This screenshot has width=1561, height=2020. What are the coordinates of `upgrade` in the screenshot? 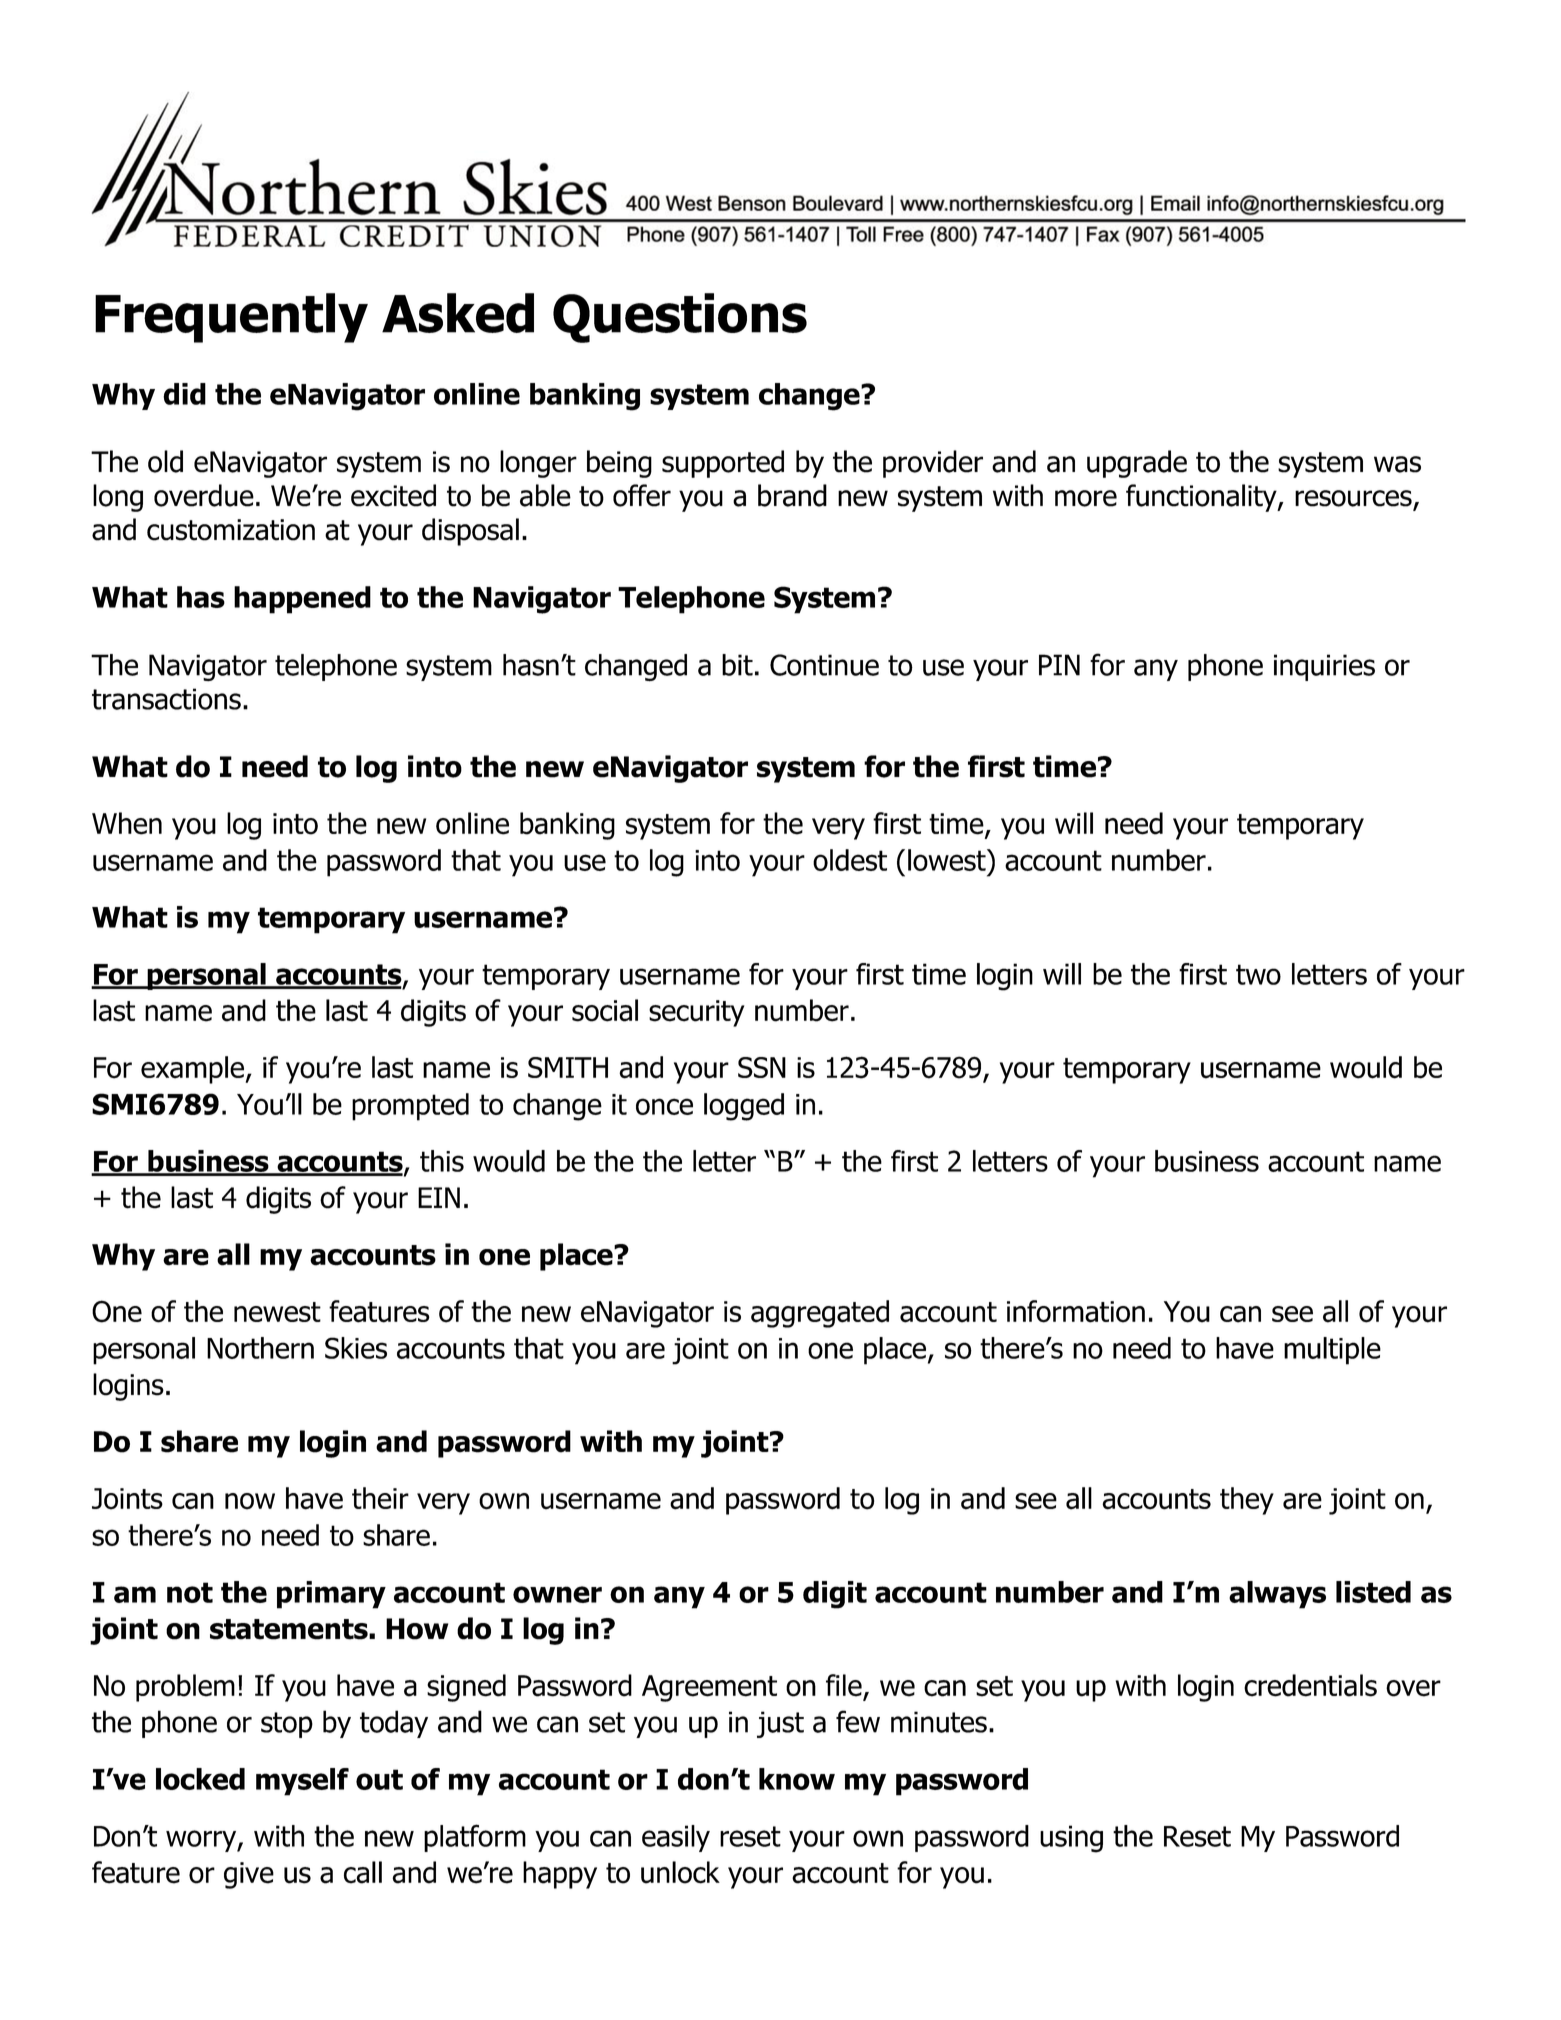 It's located at (1137, 464).
